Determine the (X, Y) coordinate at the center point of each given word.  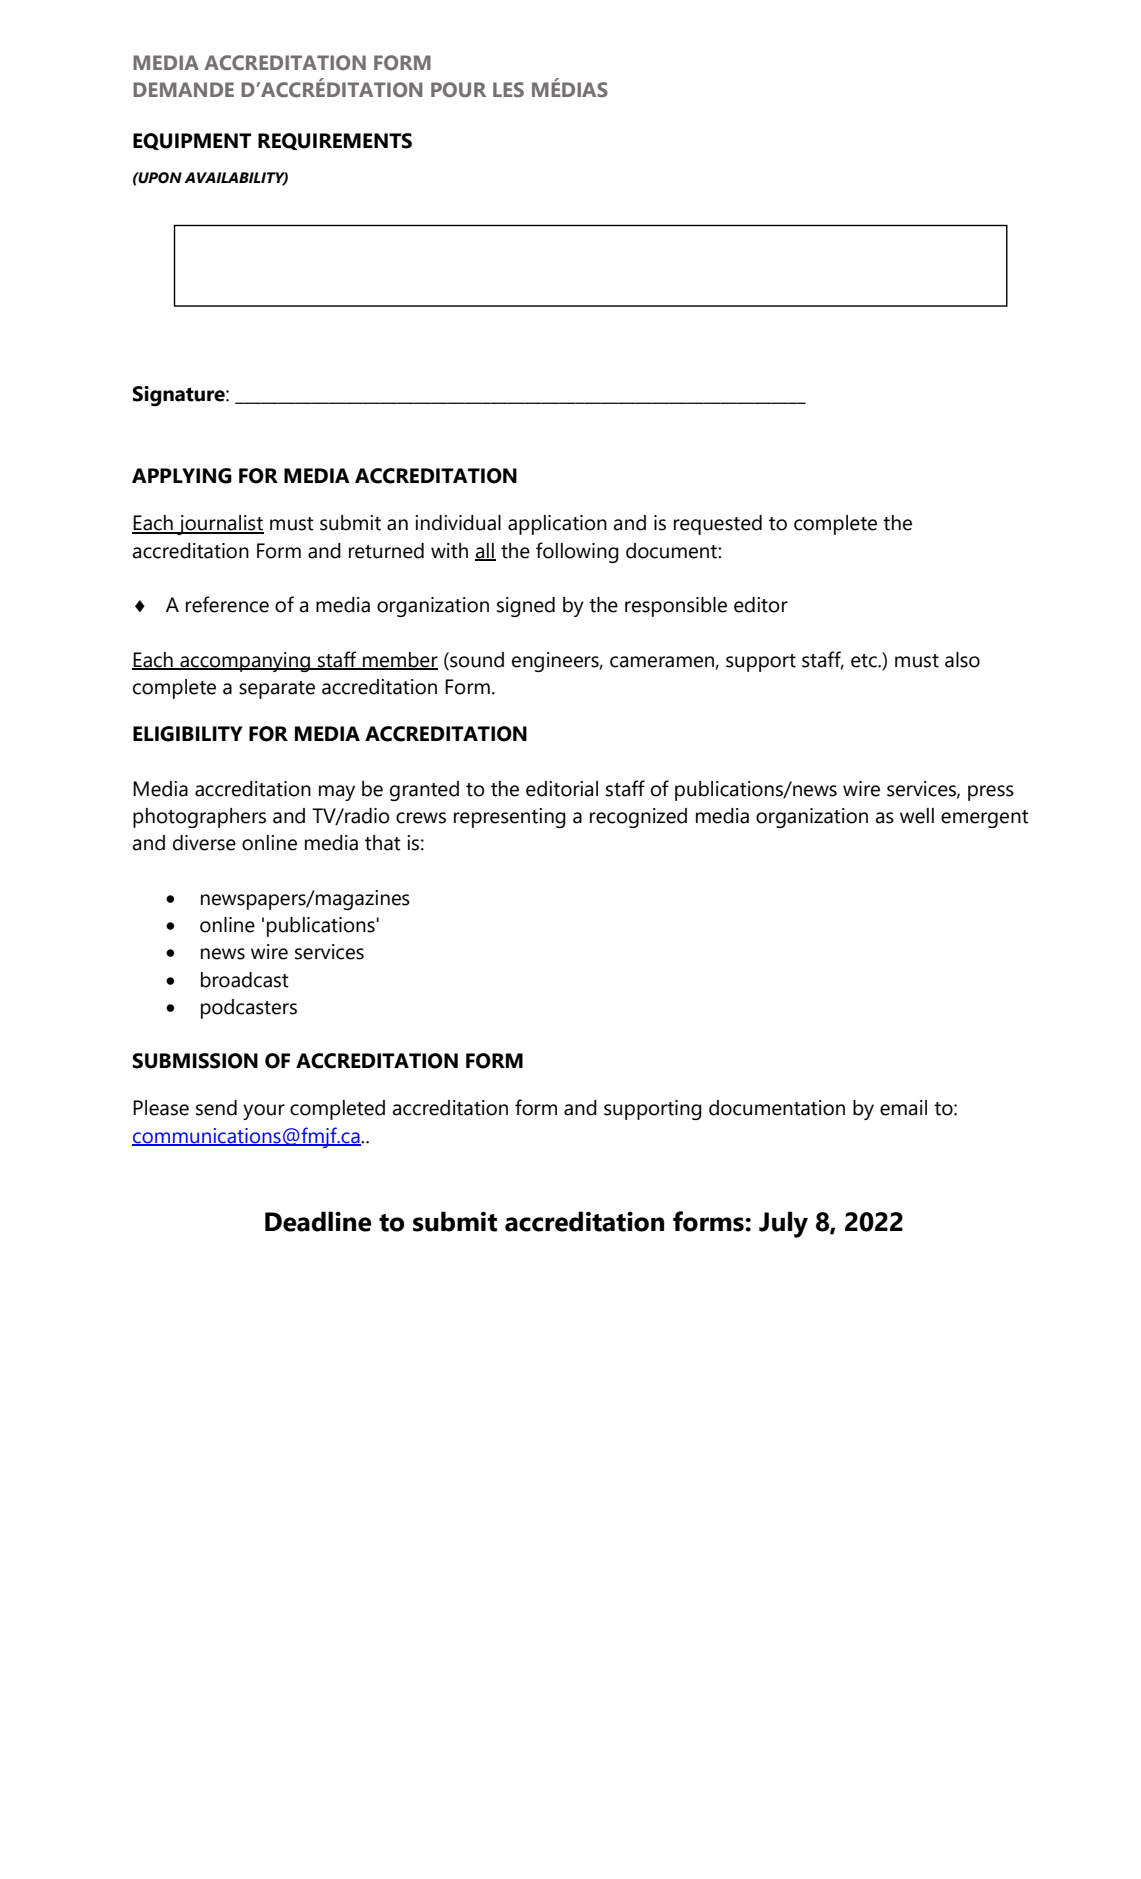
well (917, 816)
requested (718, 525)
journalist (219, 525)
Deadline (318, 1221)
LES (508, 89)
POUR (458, 89)
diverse (204, 843)
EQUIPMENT (192, 141)
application (557, 525)
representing (510, 818)
